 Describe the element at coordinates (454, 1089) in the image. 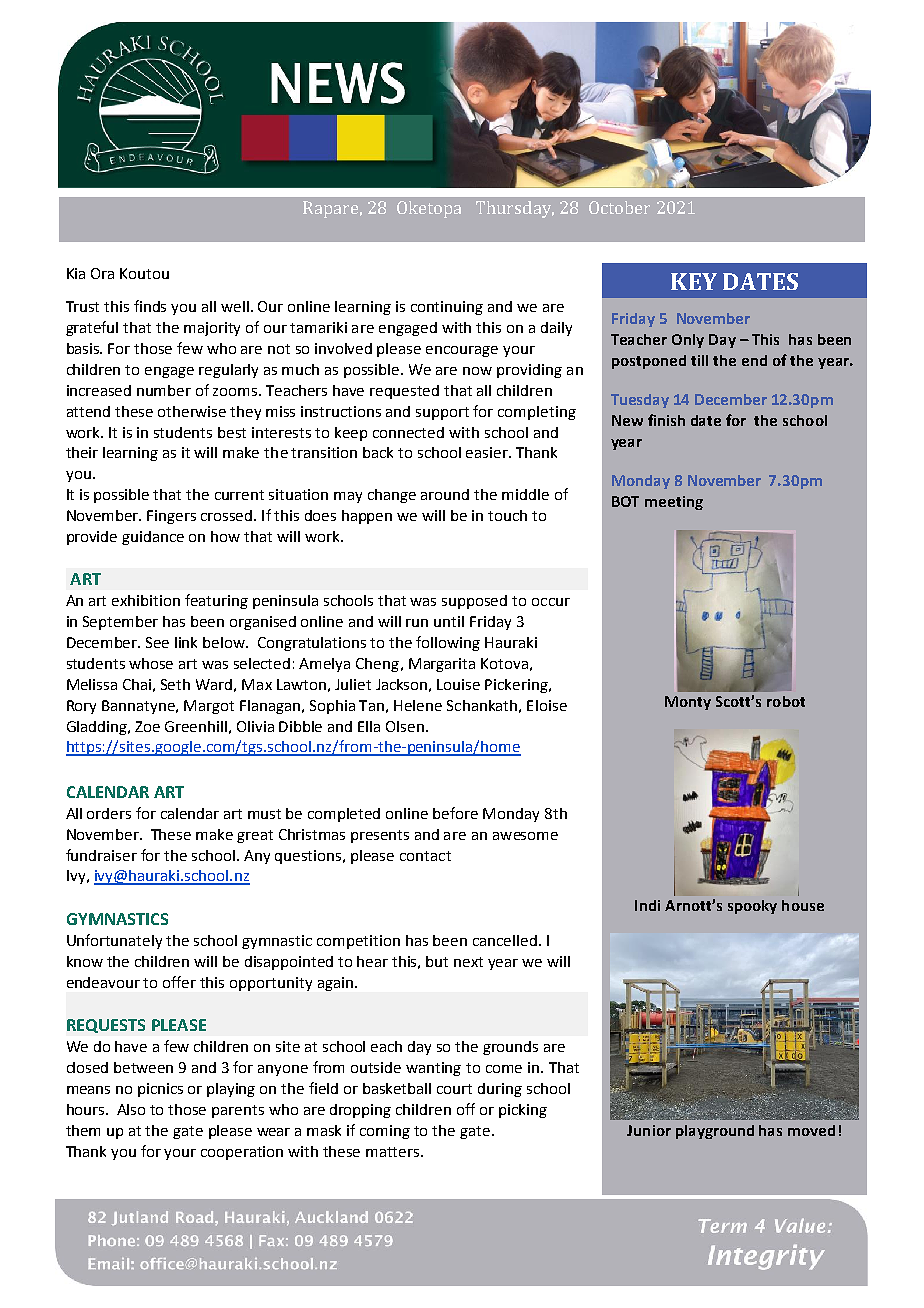

I see `court` at that location.
